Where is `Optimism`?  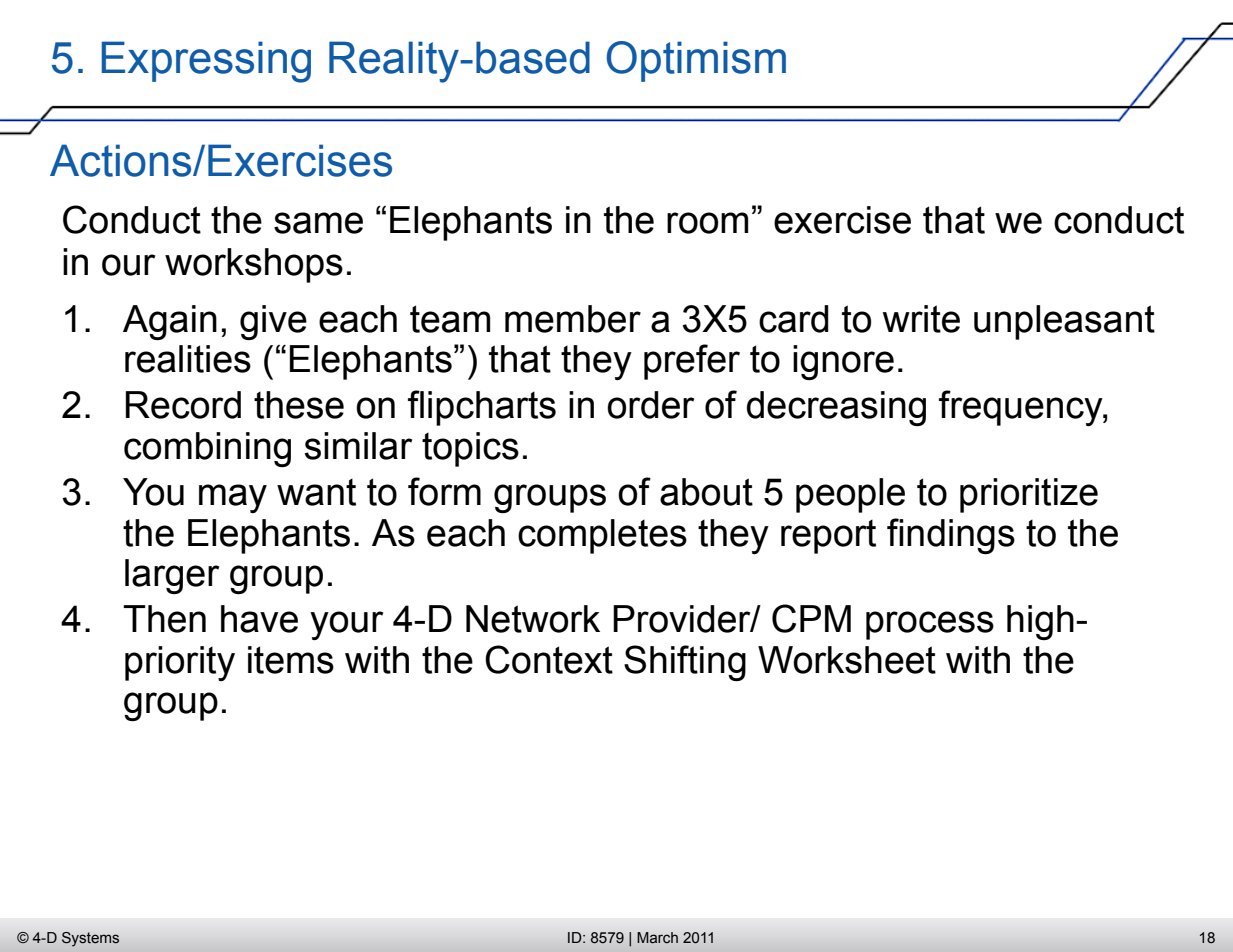 Optimism is located at coordinates (696, 61).
